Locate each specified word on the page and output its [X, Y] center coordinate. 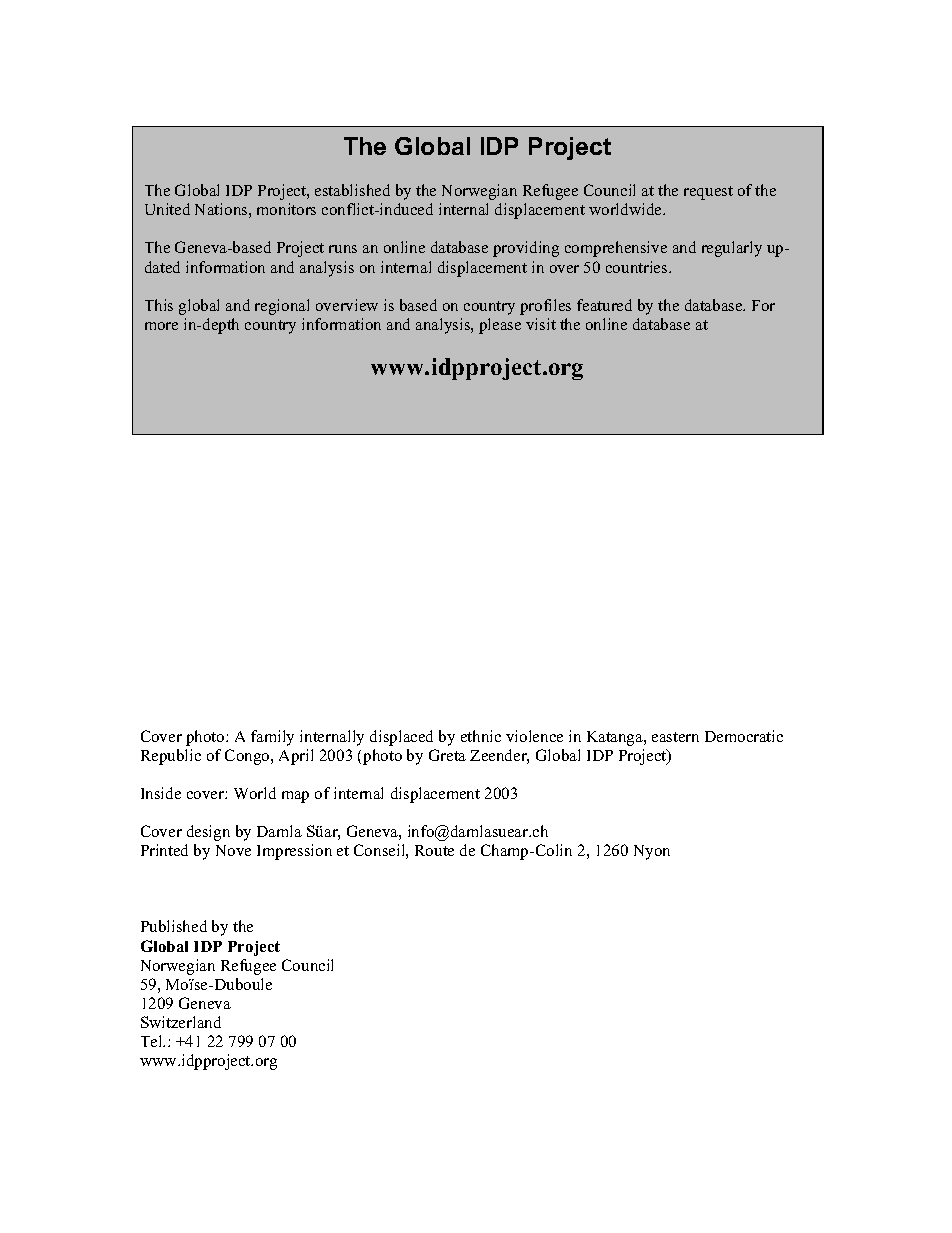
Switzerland [181, 1022]
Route [434, 850]
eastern [675, 737]
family [272, 738]
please [500, 326]
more [161, 326]
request [708, 193]
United [167, 209]
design [208, 833]
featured [604, 305]
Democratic [744, 736]
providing [526, 249]
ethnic [481, 736]
